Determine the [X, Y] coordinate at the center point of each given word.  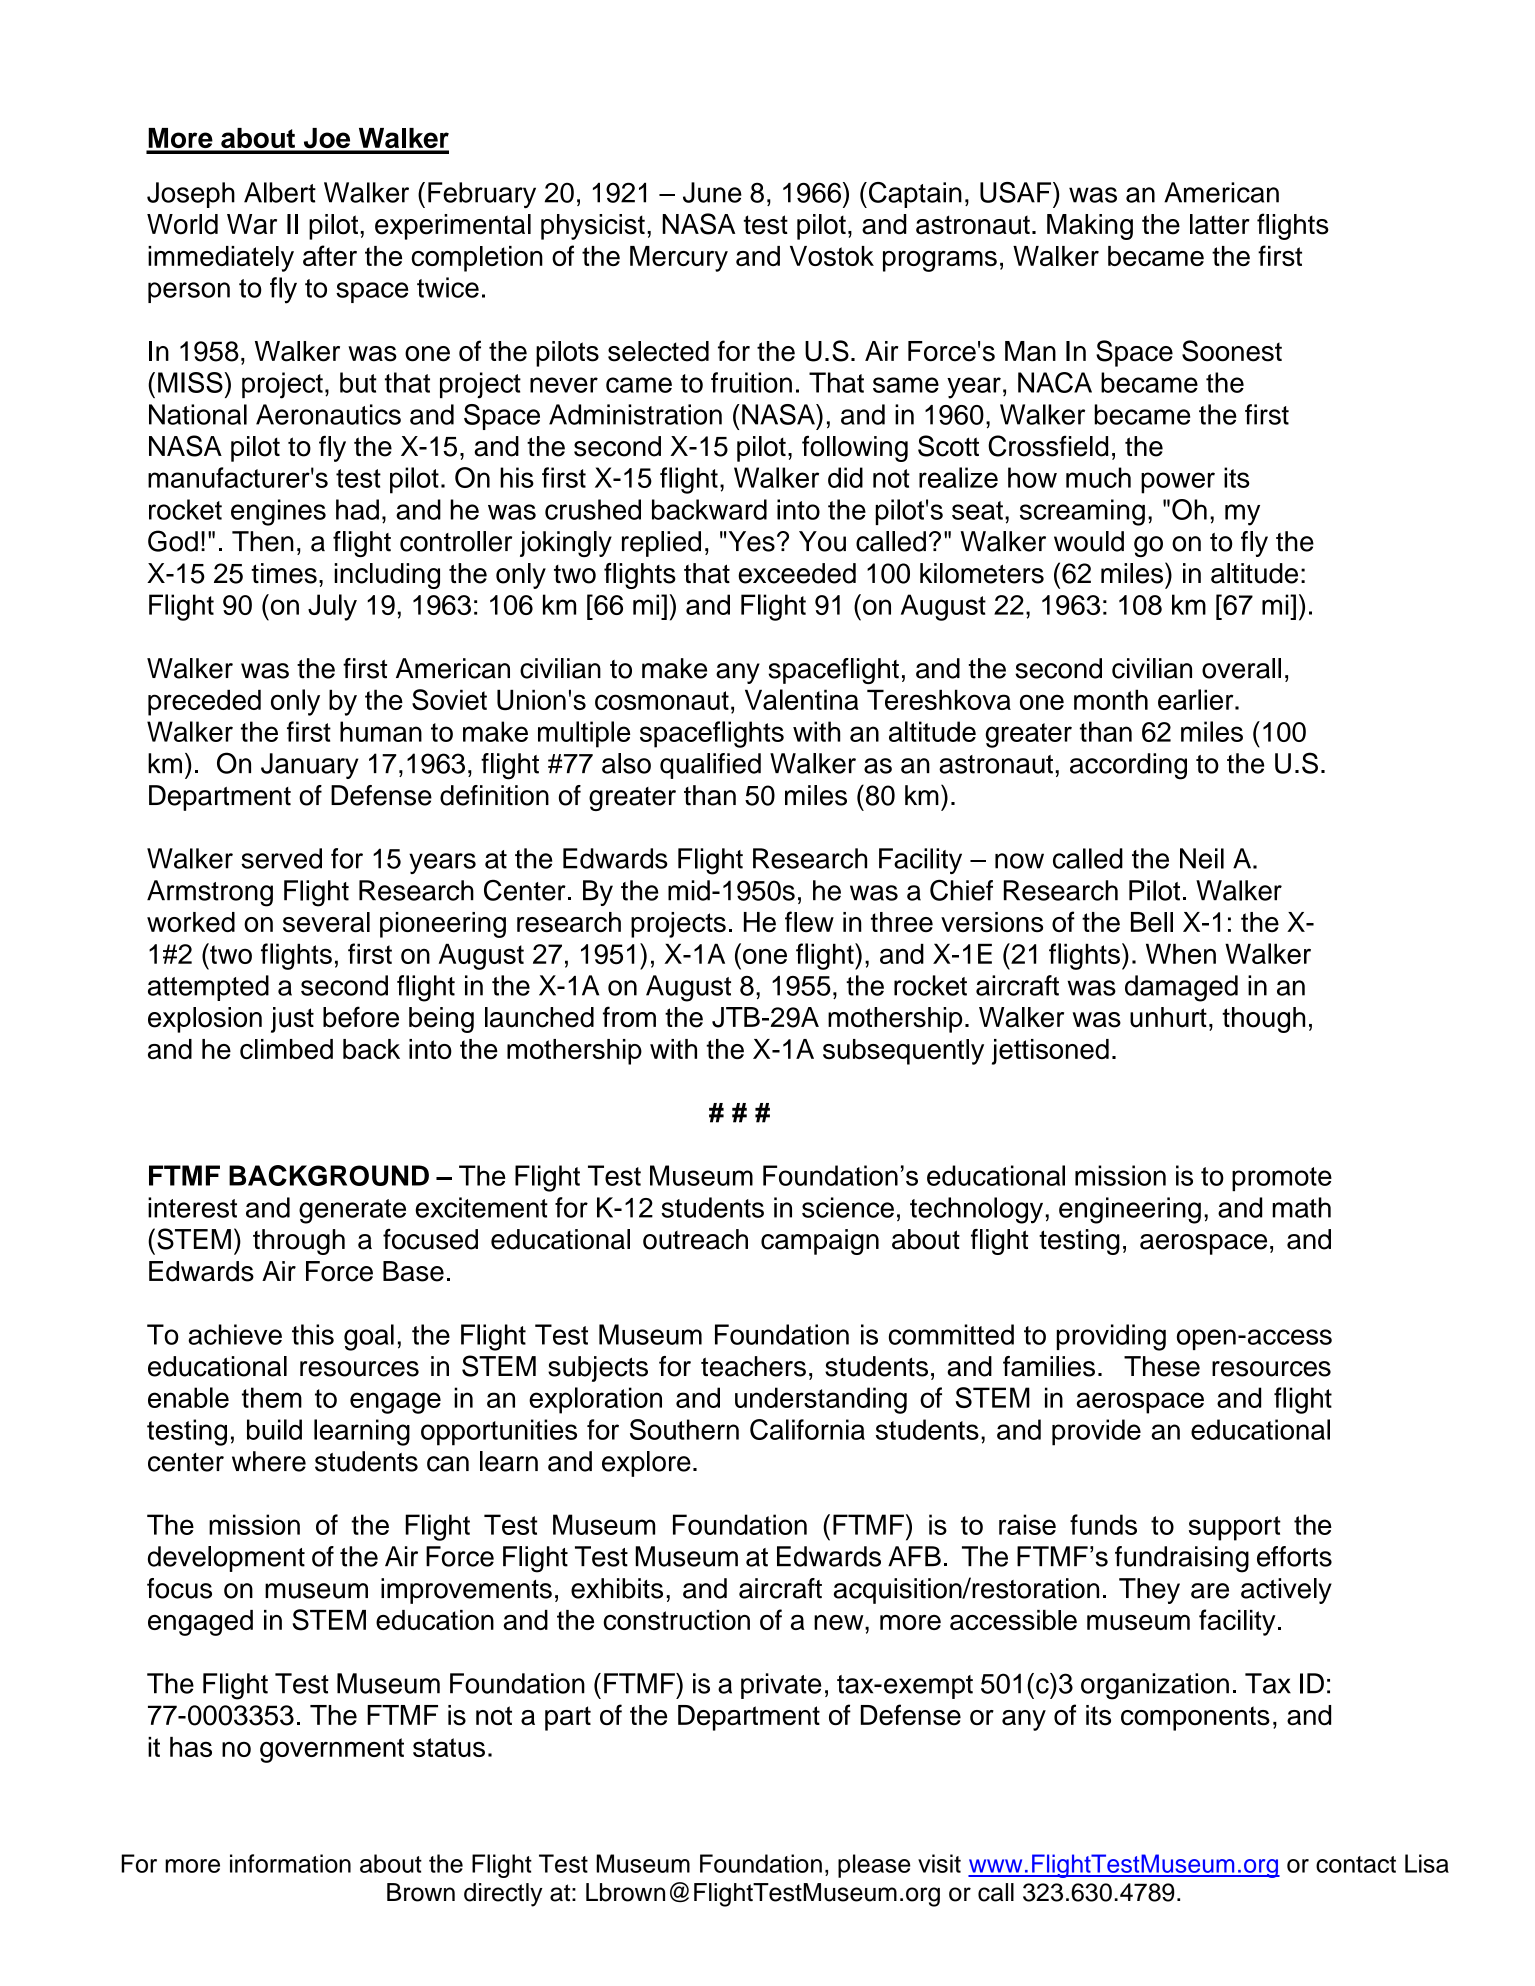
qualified [710, 766]
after [330, 255]
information [290, 1863]
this [313, 1334]
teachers [753, 1366]
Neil [1202, 858]
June [712, 192]
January [309, 766]
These [1162, 1366]
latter [1220, 224]
